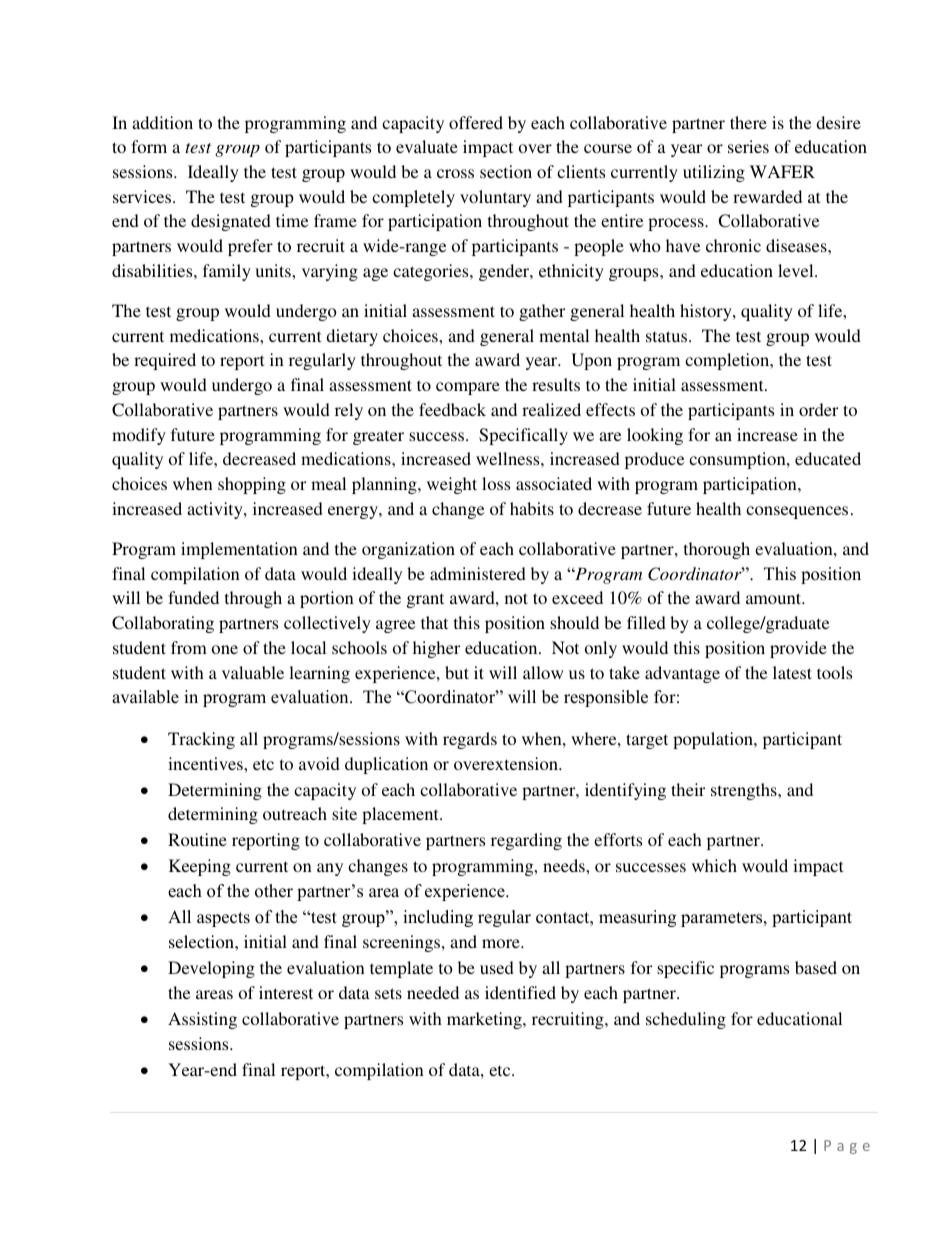 This page has width=952, height=1233. Describe the element at coordinates (139, 436) in the page. I see `modify` at that location.
